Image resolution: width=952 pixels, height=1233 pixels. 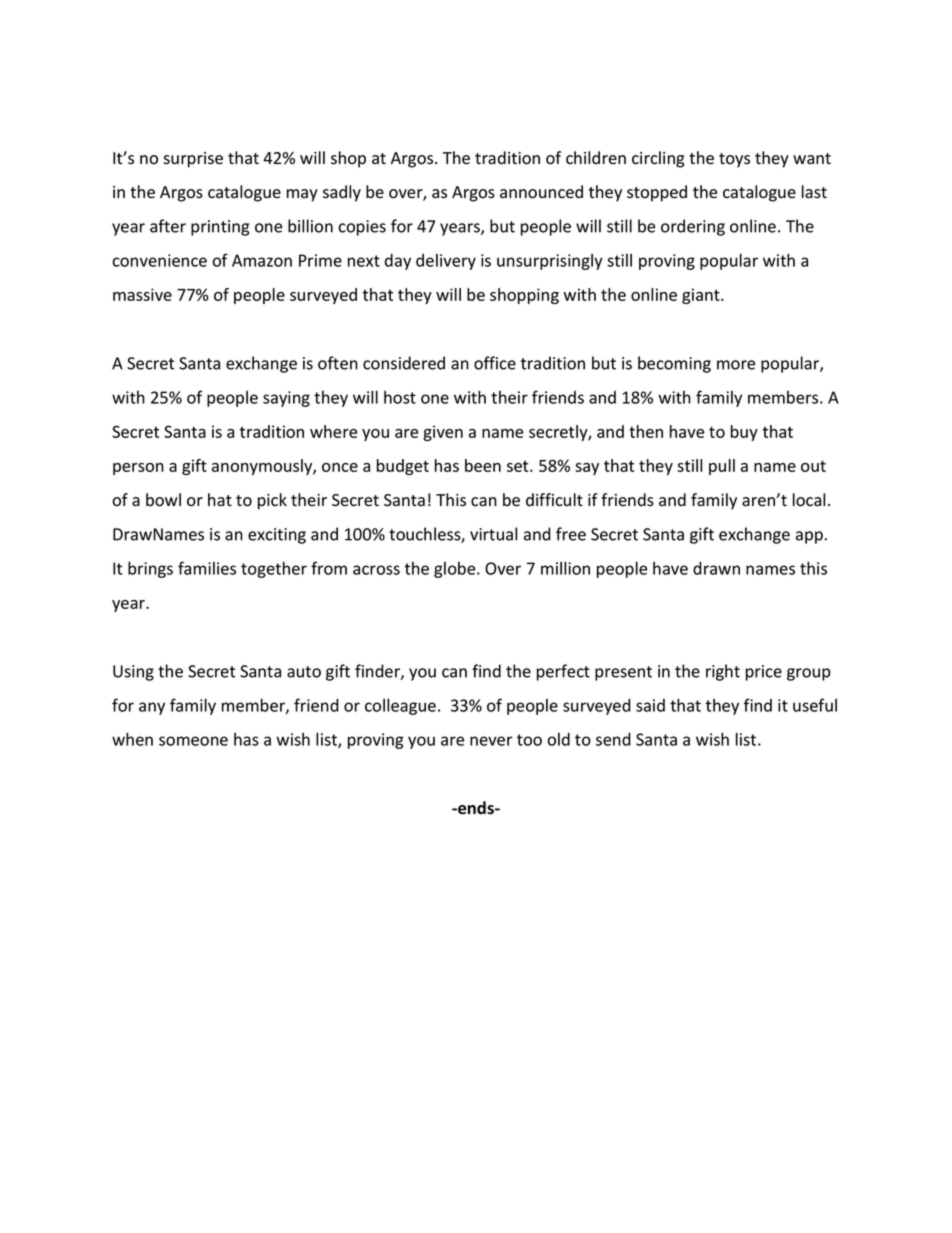 What do you see at coordinates (734, 160) in the page?
I see `toys` at bounding box center [734, 160].
